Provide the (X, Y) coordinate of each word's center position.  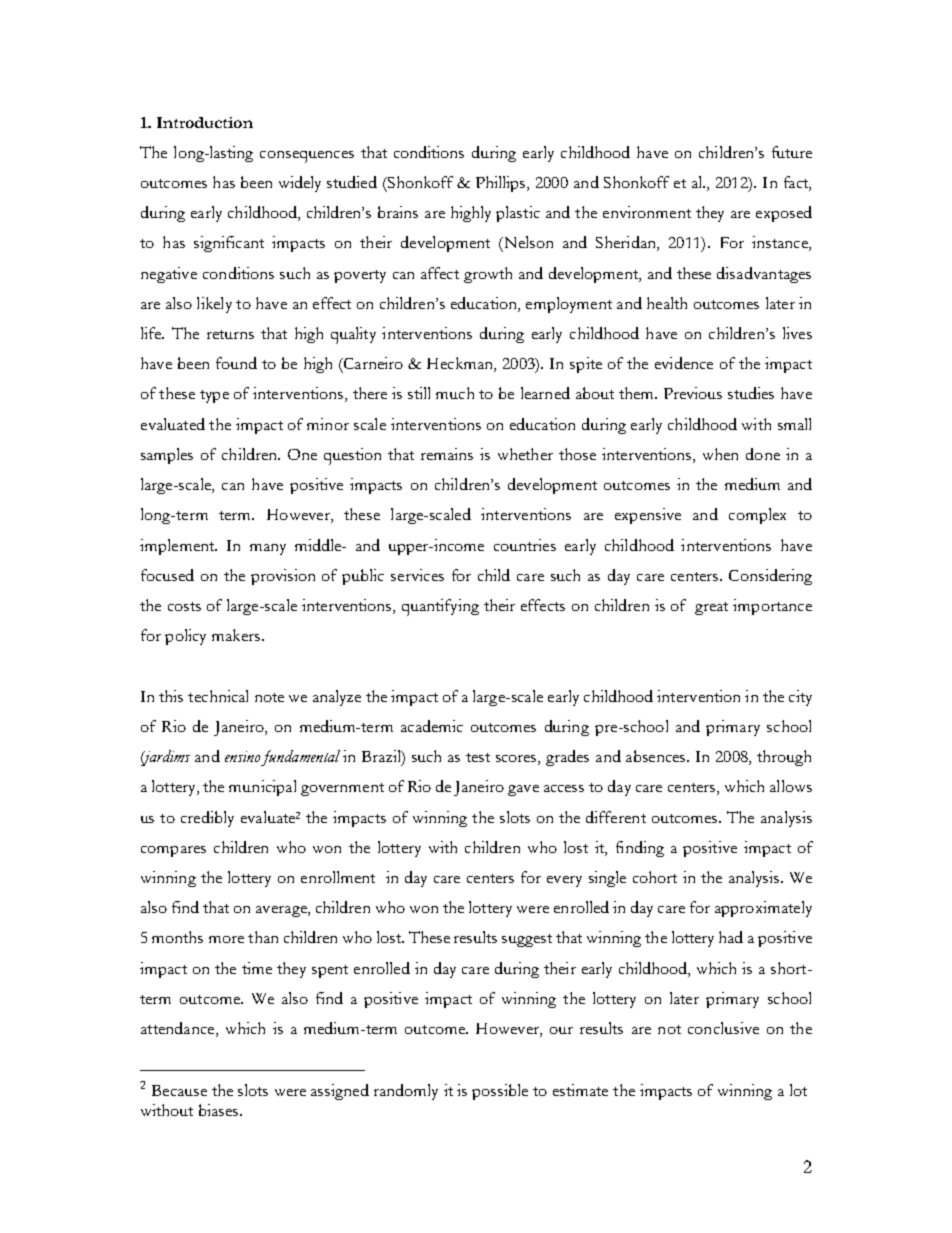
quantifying (440, 607)
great (711, 608)
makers (237, 635)
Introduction (205, 122)
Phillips (500, 184)
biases (220, 1110)
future (792, 152)
